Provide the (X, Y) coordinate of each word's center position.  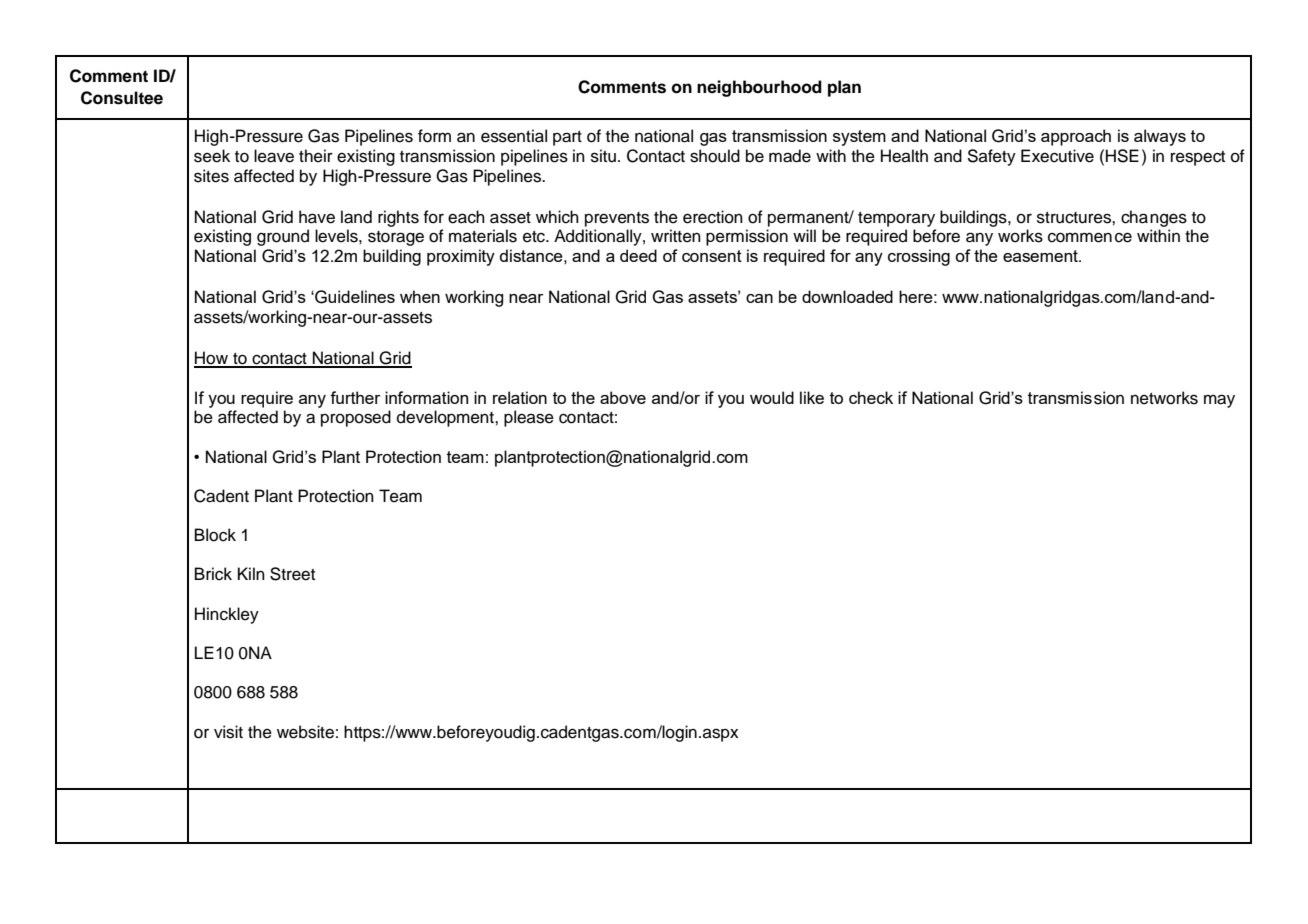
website (305, 732)
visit (228, 732)
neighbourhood (759, 88)
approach (1076, 137)
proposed (356, 418)
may (1219, 401)
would (772, 397)
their (316, 156)
